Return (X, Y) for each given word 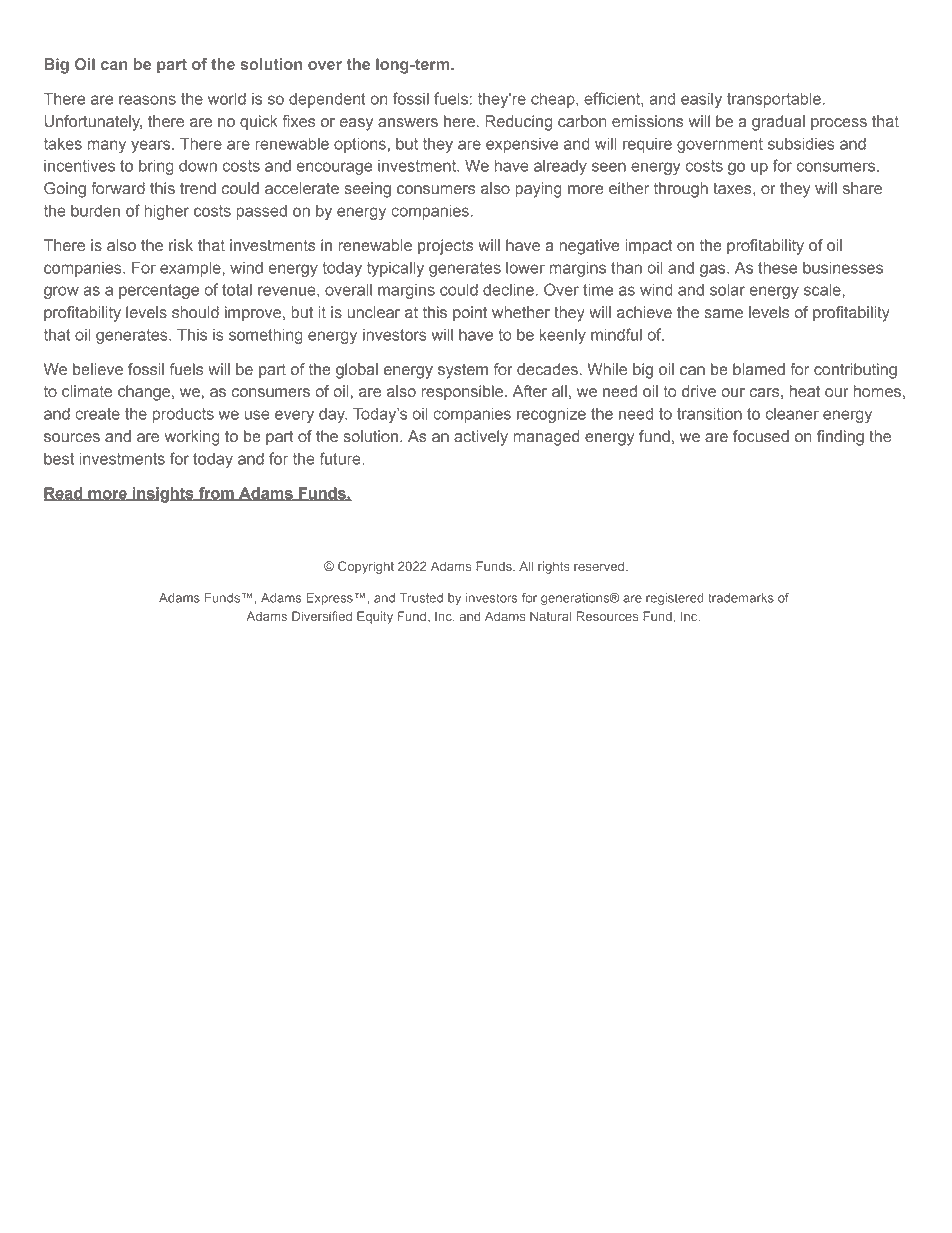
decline (508, 290)
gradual (778, 123)
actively (481, 438)
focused (761, 436)
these (777, 268)
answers (408, 123)
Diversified (322, 616)
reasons (147, 100)
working (192, 438)
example (190, 269)
